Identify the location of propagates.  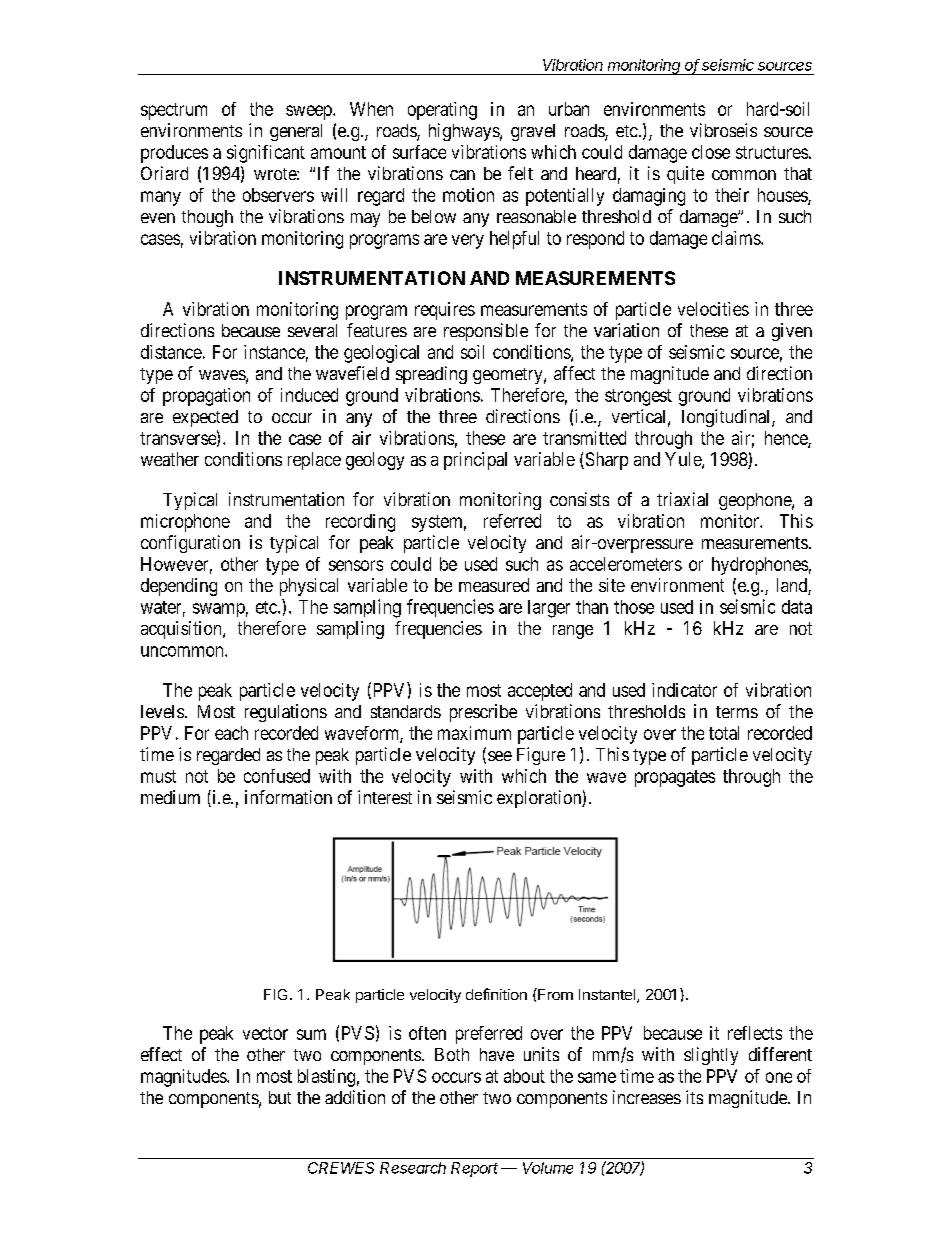
(675, 778).
